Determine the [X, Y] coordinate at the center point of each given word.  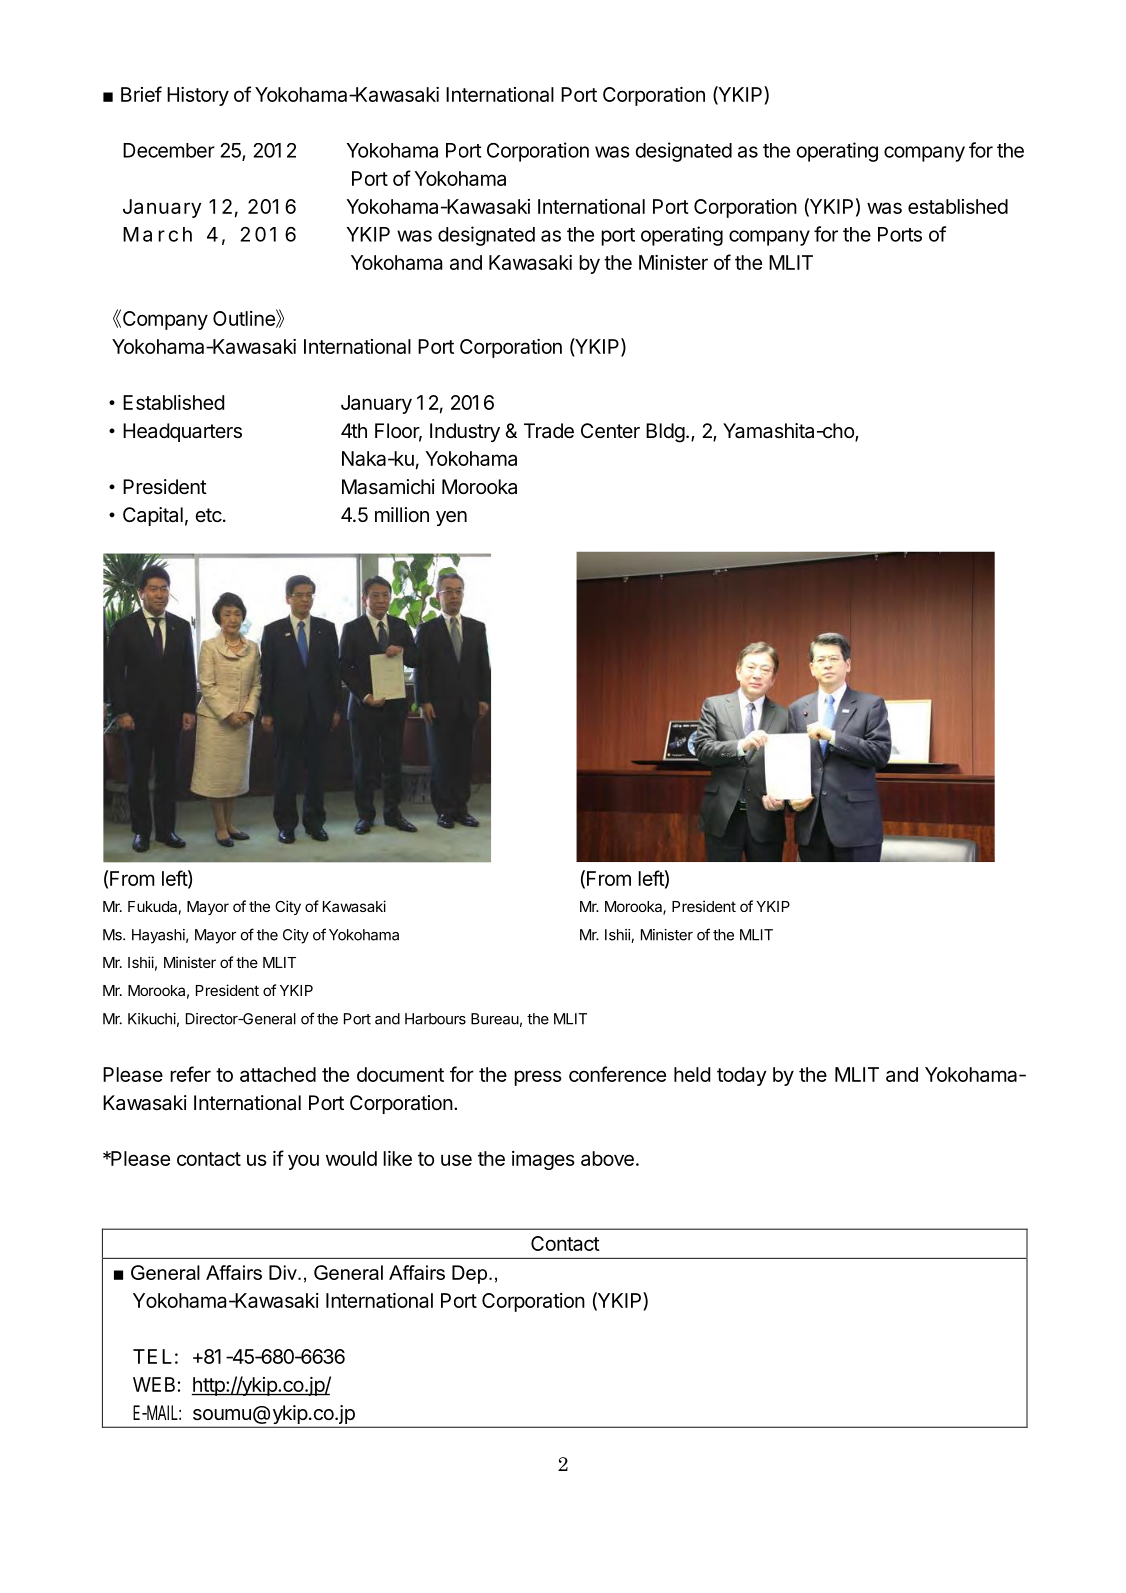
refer [190, 1074]
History [198, 96]
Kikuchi [152, 1019]
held [692, 1074]
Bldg [665, 433]
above [607, 1158]
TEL [152, 1356]
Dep [469, 1274]
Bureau [495, 1019]
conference [617, 1074]
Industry [465, 432]
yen [451, 518]
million [402, 514]
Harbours [435, 1019]
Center [610, 431]
